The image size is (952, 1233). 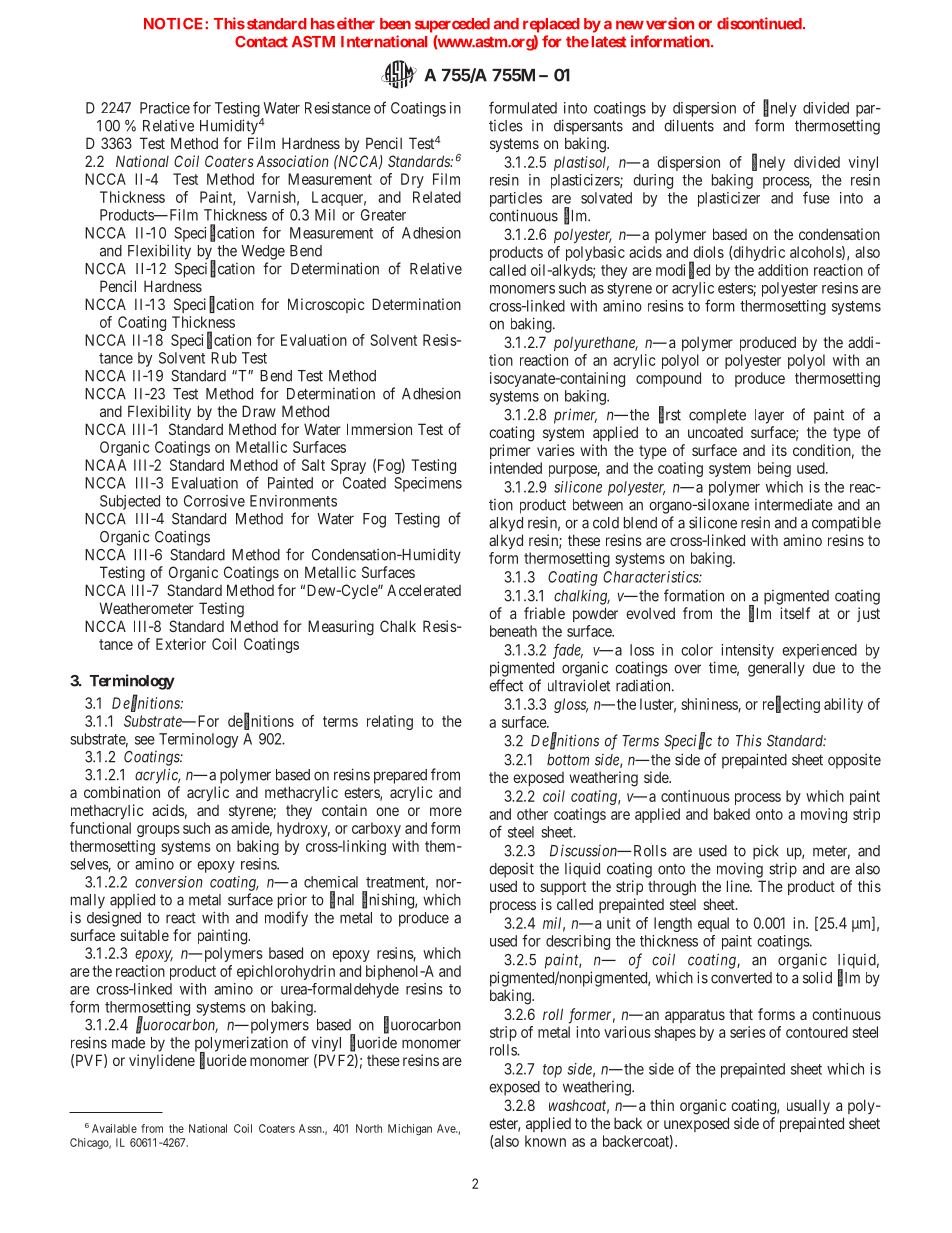 What do you see at coordinates (114, 1128) in the document?
I see `Available` at bounding box center [114, 1128].
